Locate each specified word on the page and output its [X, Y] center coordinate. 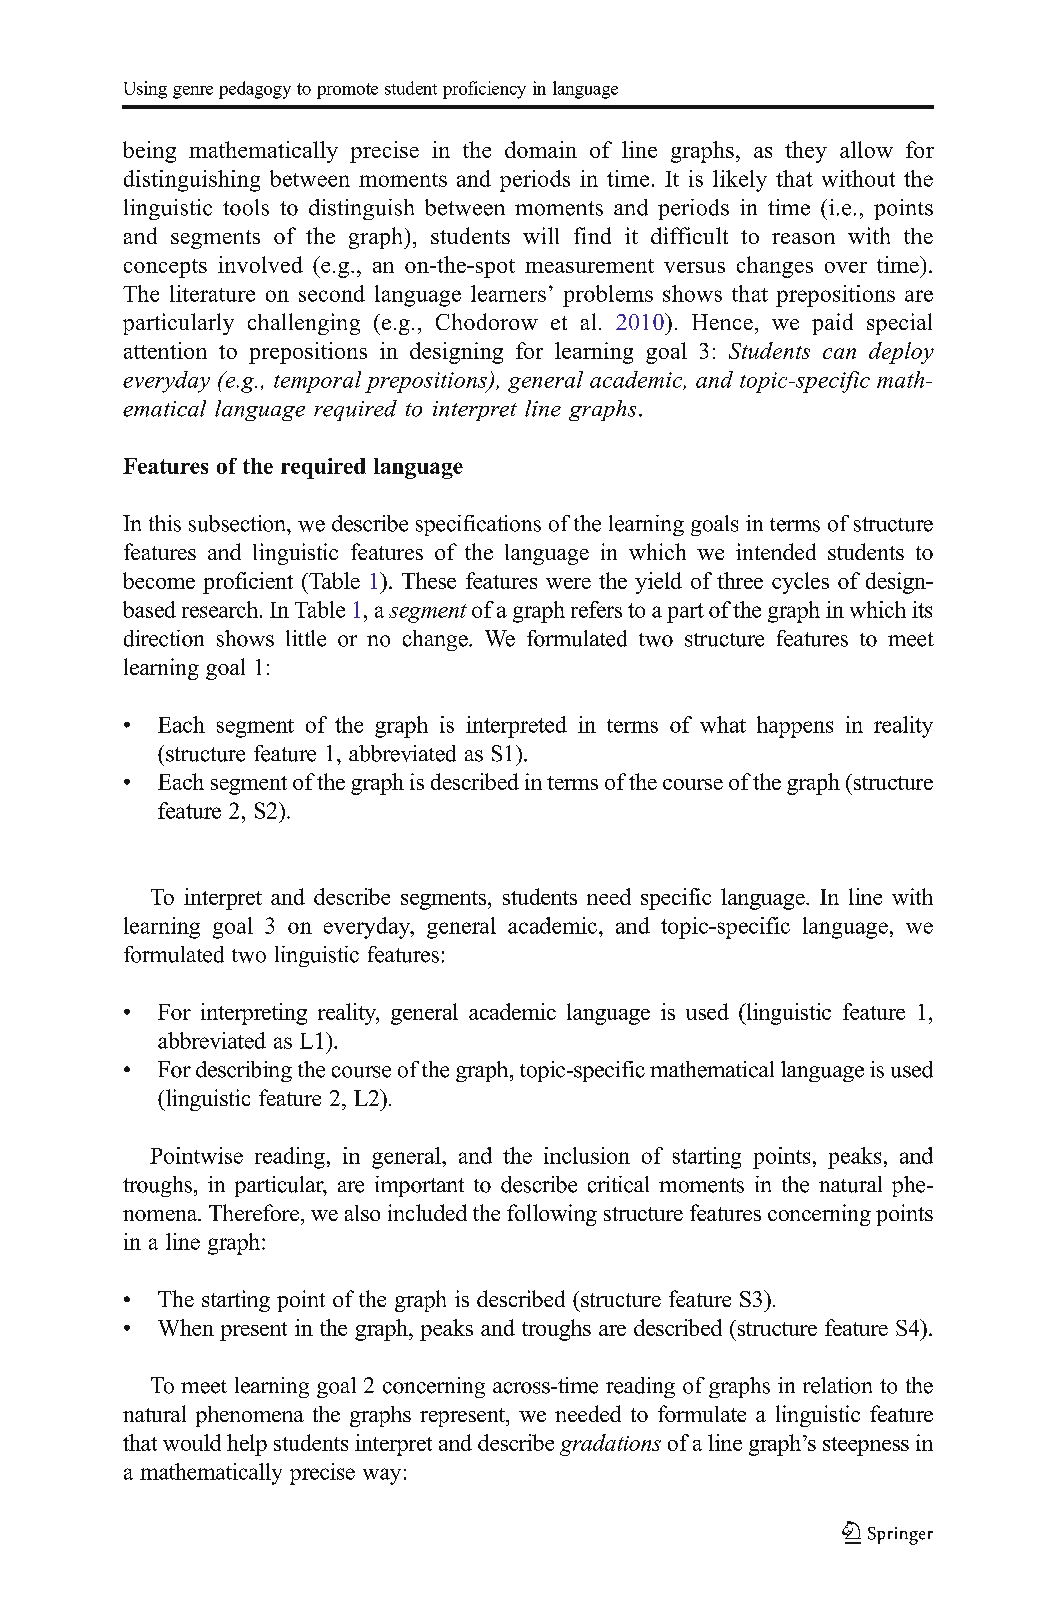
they [806, 152]
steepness [866, 1446]
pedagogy [255, 90]
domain [541, 149]
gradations [610, 1445]
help [247, 1445]
